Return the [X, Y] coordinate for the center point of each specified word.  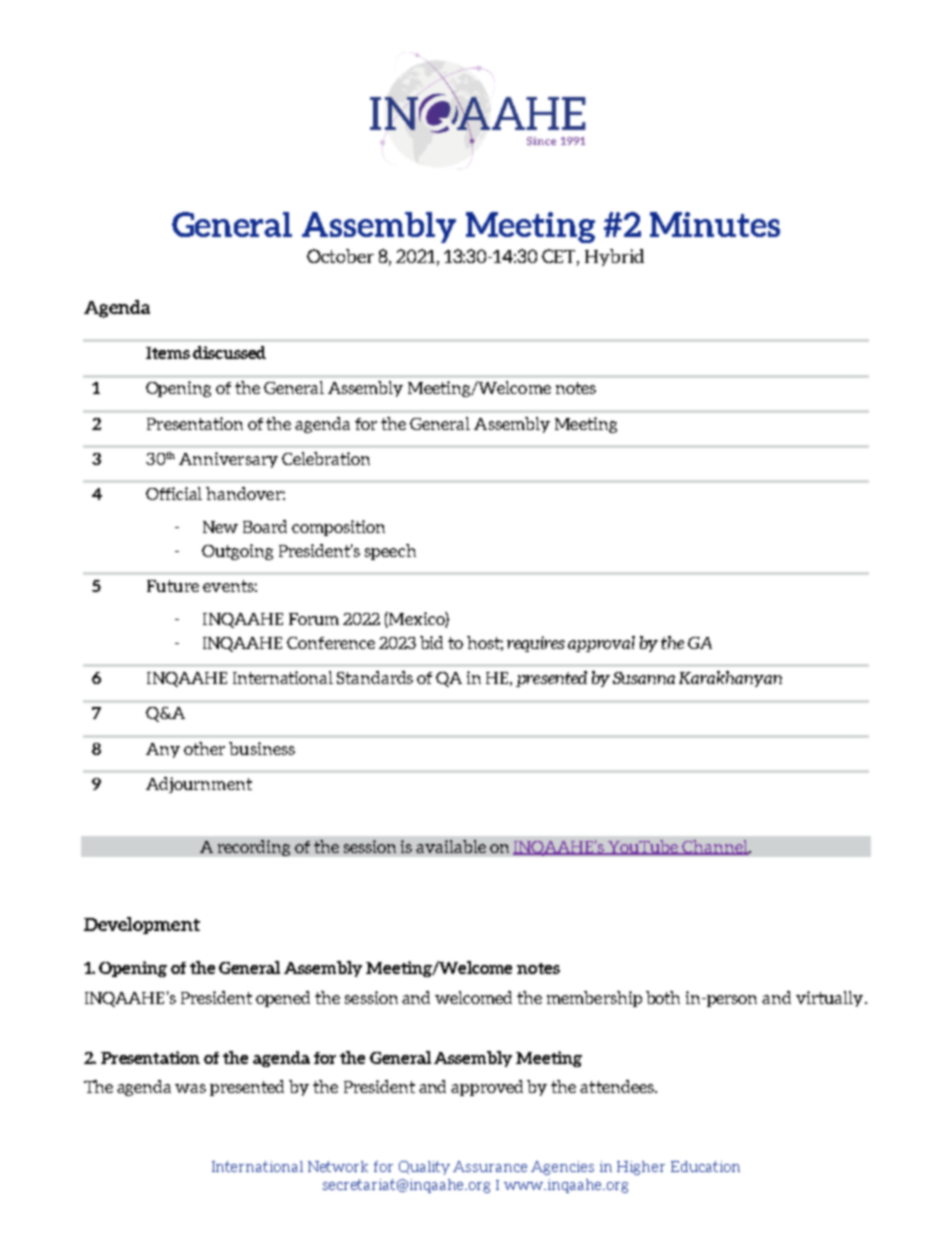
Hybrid [614, 257]
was [190, 1088]
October [340, 256]
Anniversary [228, 460]
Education [705, 1166]
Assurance [490, 1166]
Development [142, 925]
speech [390, 552]
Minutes [715, 224]
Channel [715, 847]
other [204, 748]
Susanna [644, 678]
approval [601, 644]
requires [536, 644]
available [451, 846]
